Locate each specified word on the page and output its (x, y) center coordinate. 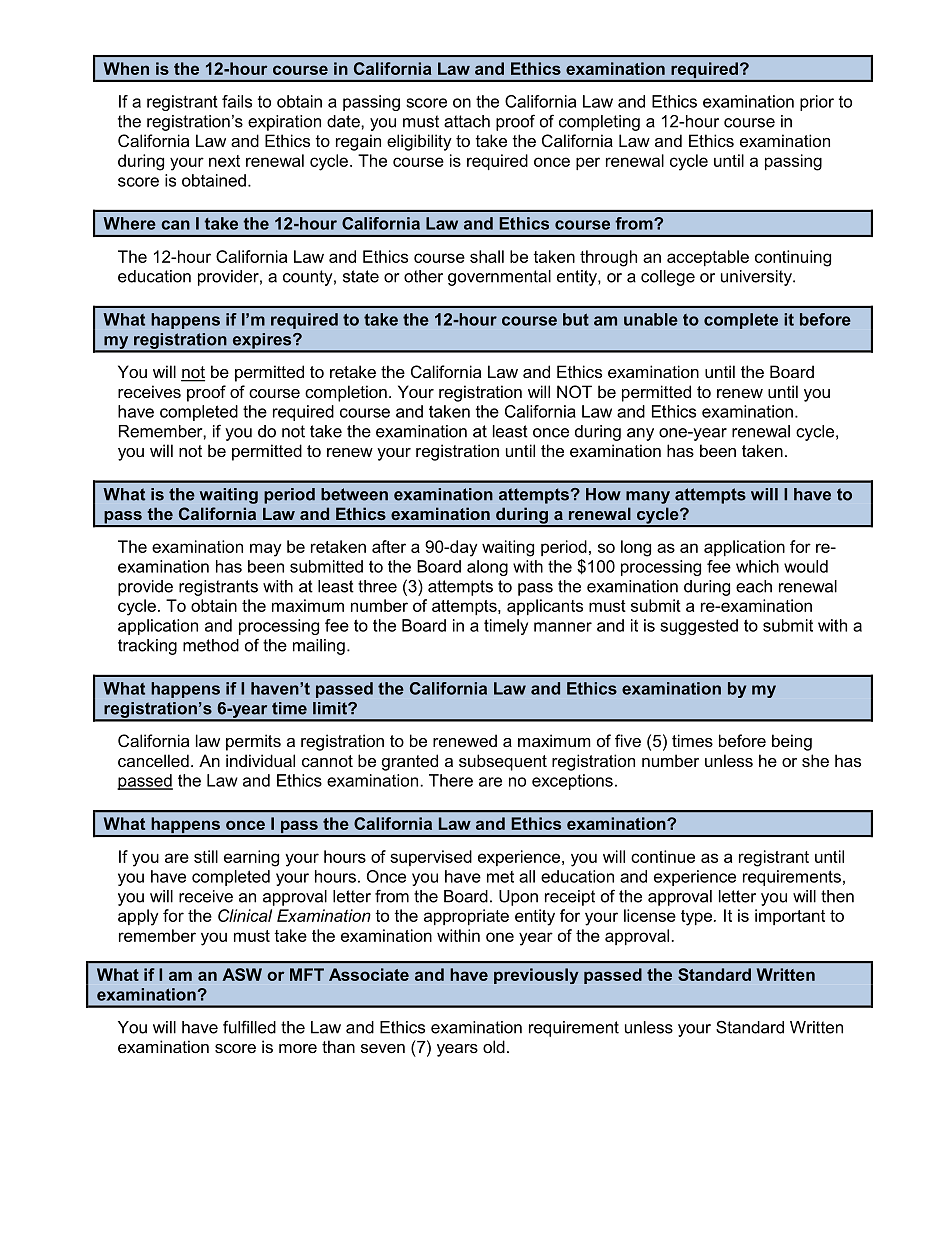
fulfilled (249, 1027)
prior (817, 103)
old (494, 1046)
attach (467, 121)
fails (237, 101)
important (790, 917)
